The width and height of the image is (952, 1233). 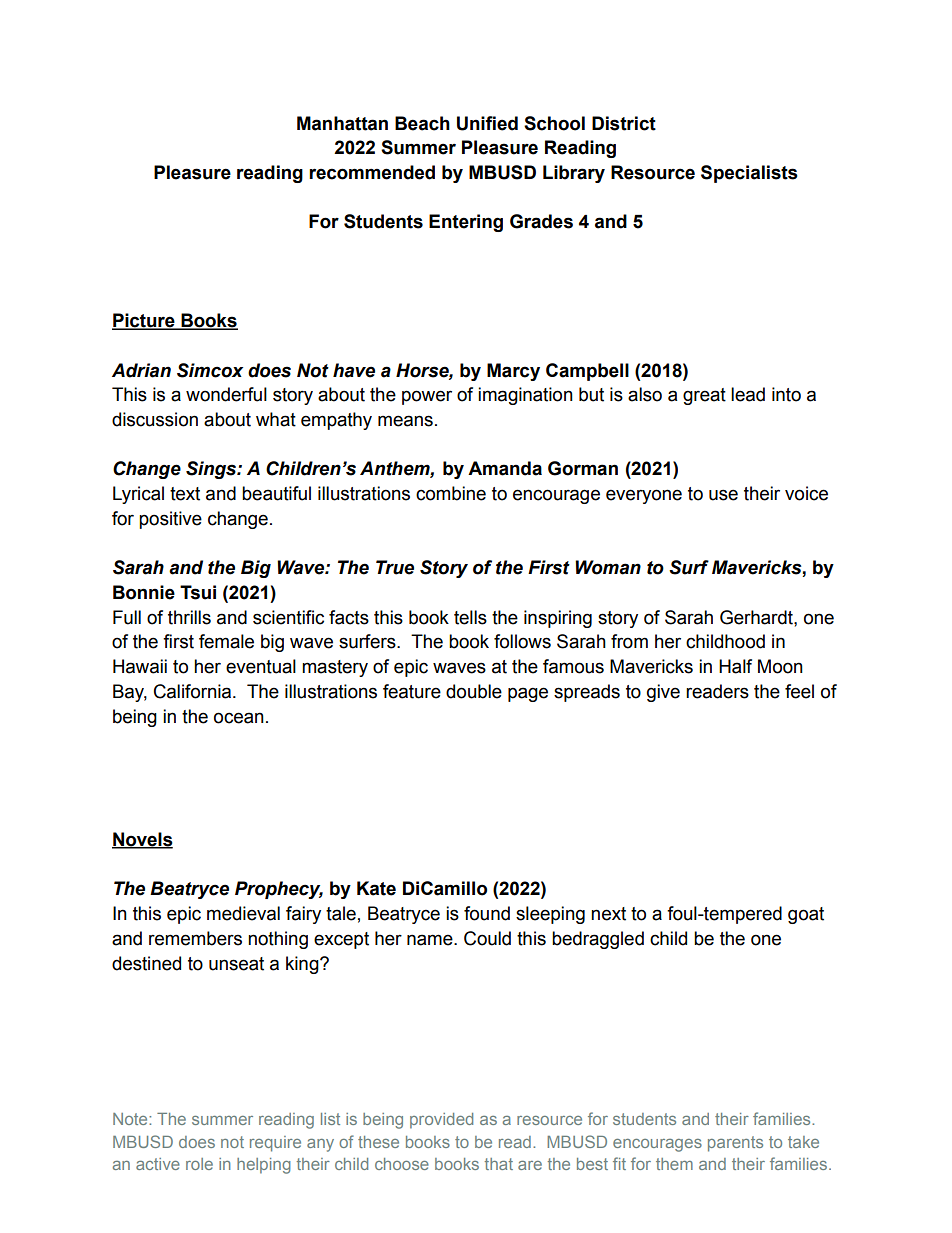 I want to click on goat, so click(x=806, y=915).
